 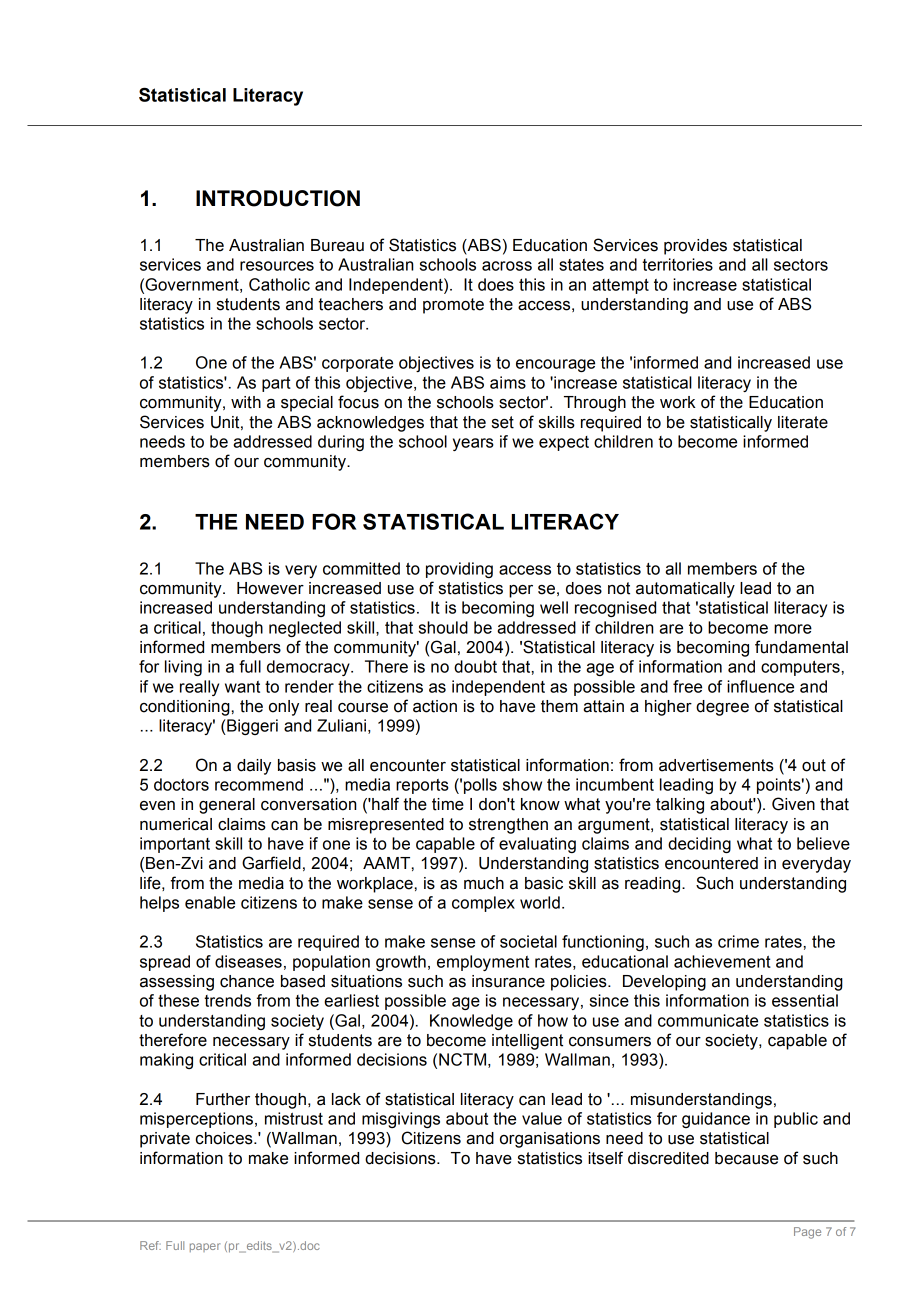 I want to click on literate, so click(x=803, y=422).
